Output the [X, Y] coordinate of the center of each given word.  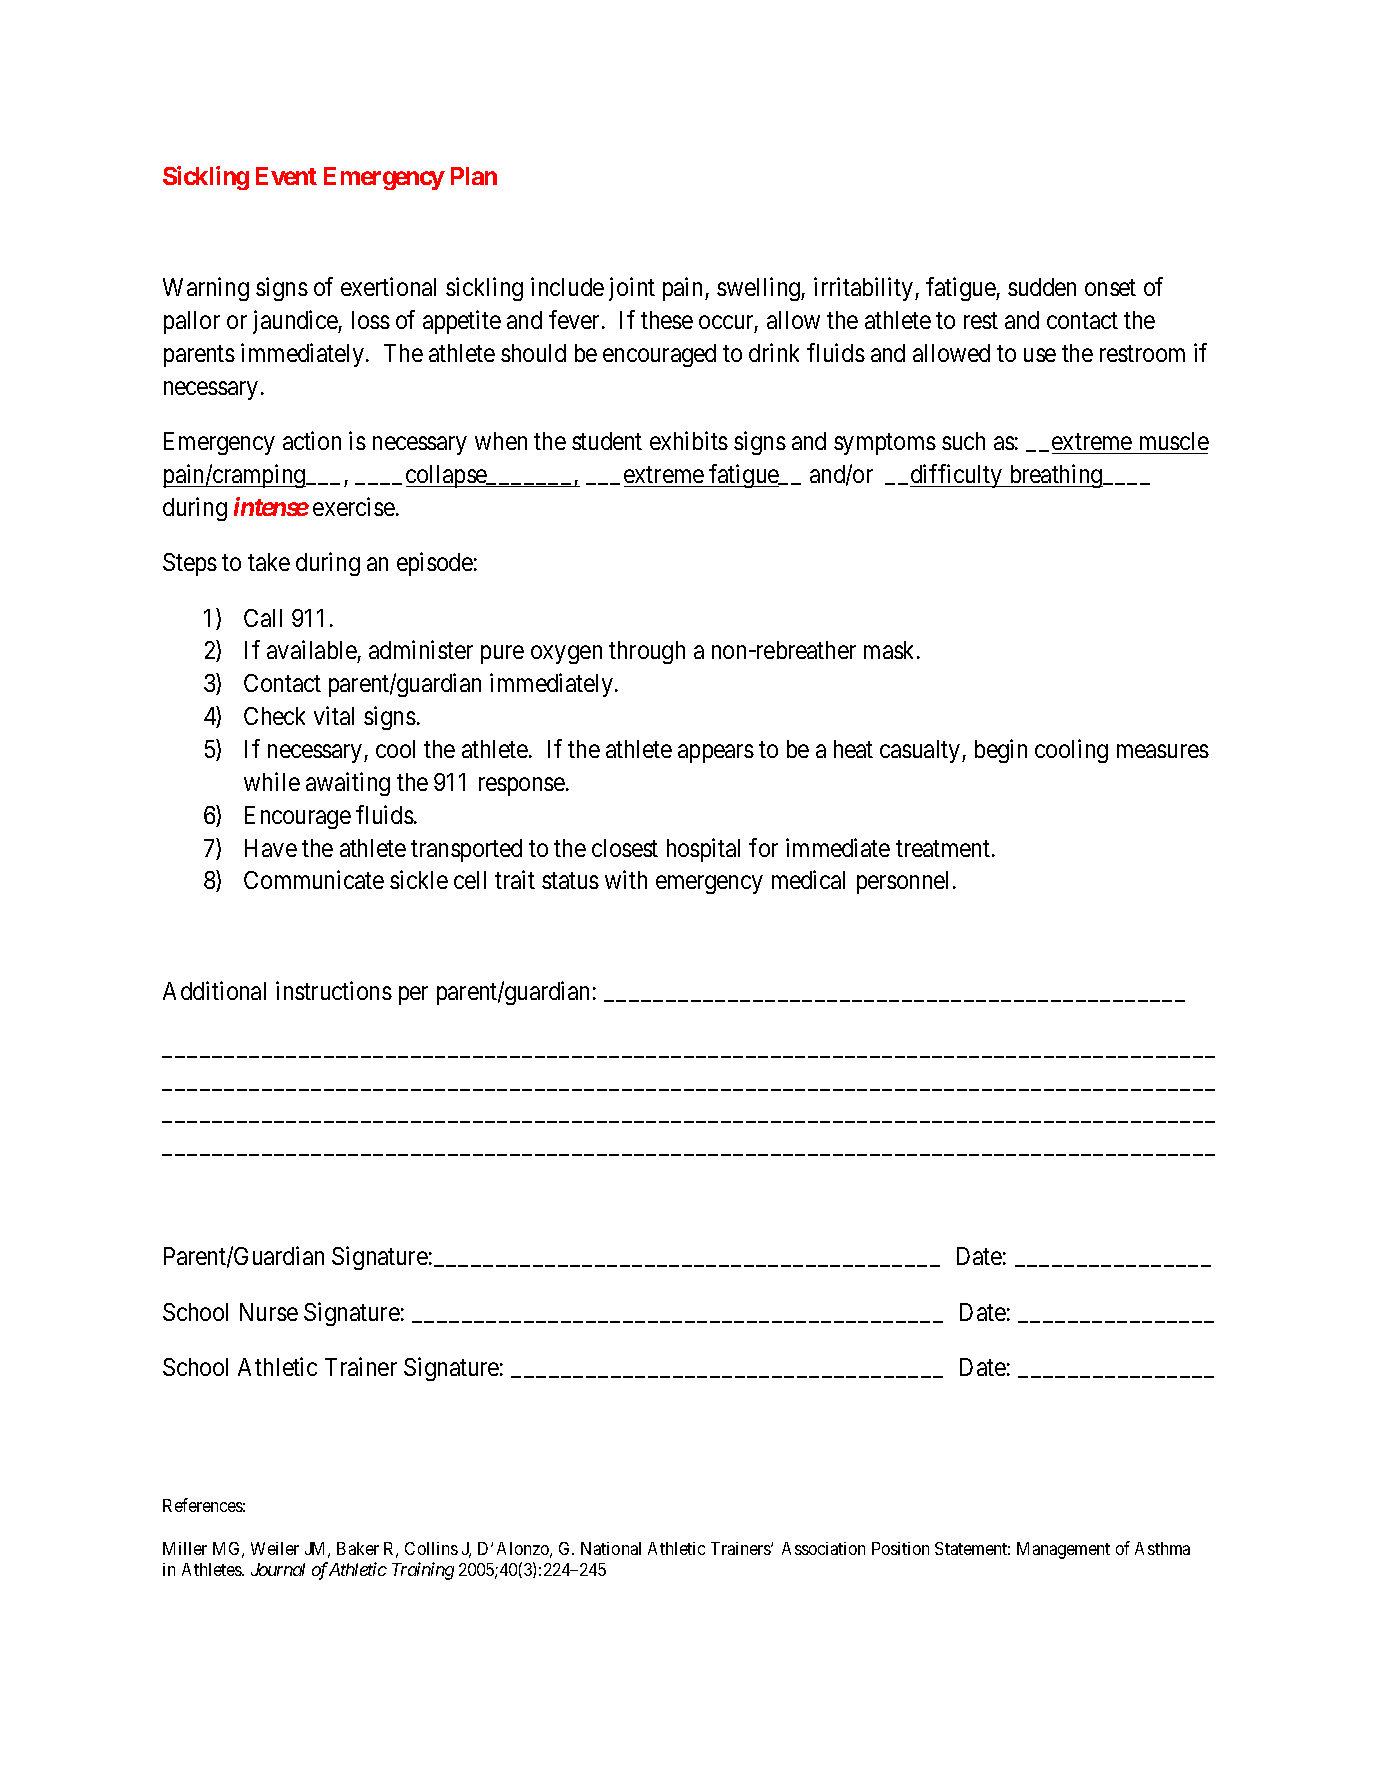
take [269, 562]
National [611, 1548]
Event [286, 176]
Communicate [314, 879]
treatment [944, 848]
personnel [905, 882]
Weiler [275, 1548]
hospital [703, 850]
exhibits [689, 440]
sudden [1042, 287]
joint [632, 289]
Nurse [269, 1312]
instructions [334, 990]
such [963, 441]
